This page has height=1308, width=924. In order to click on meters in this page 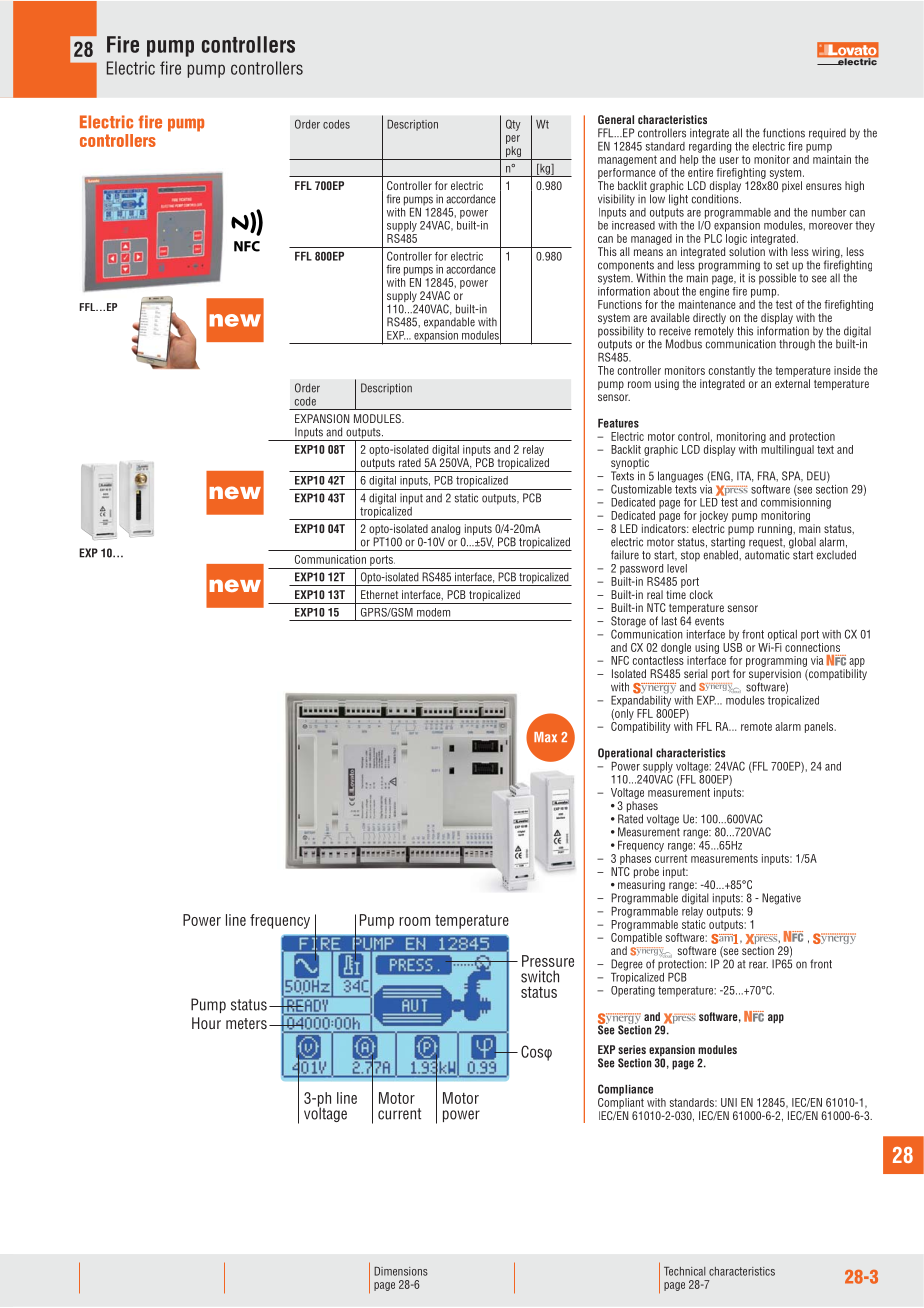, I will do `click(246, 1023)`.
